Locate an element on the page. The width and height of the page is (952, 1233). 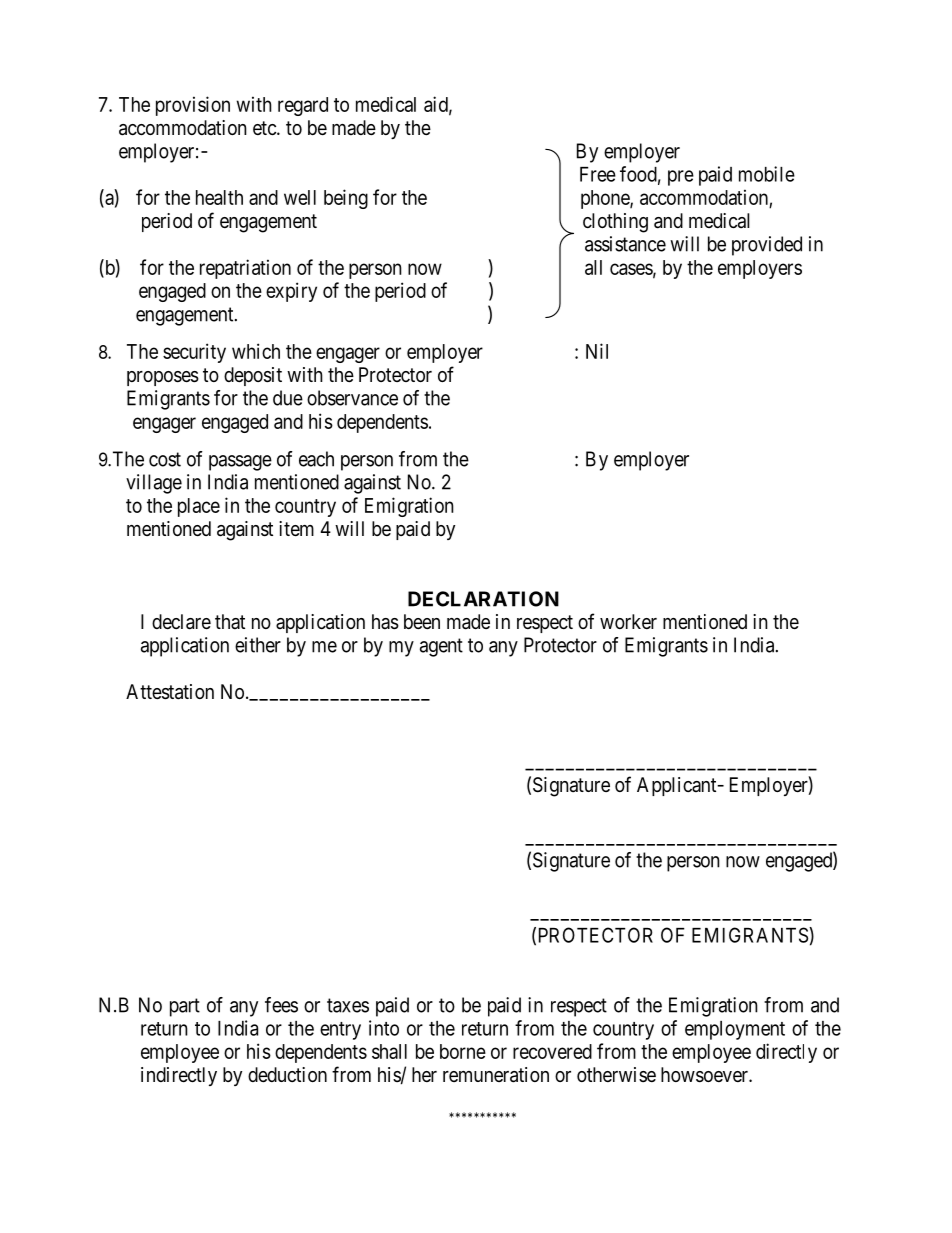
part is located at coordinates (185, 1007).
